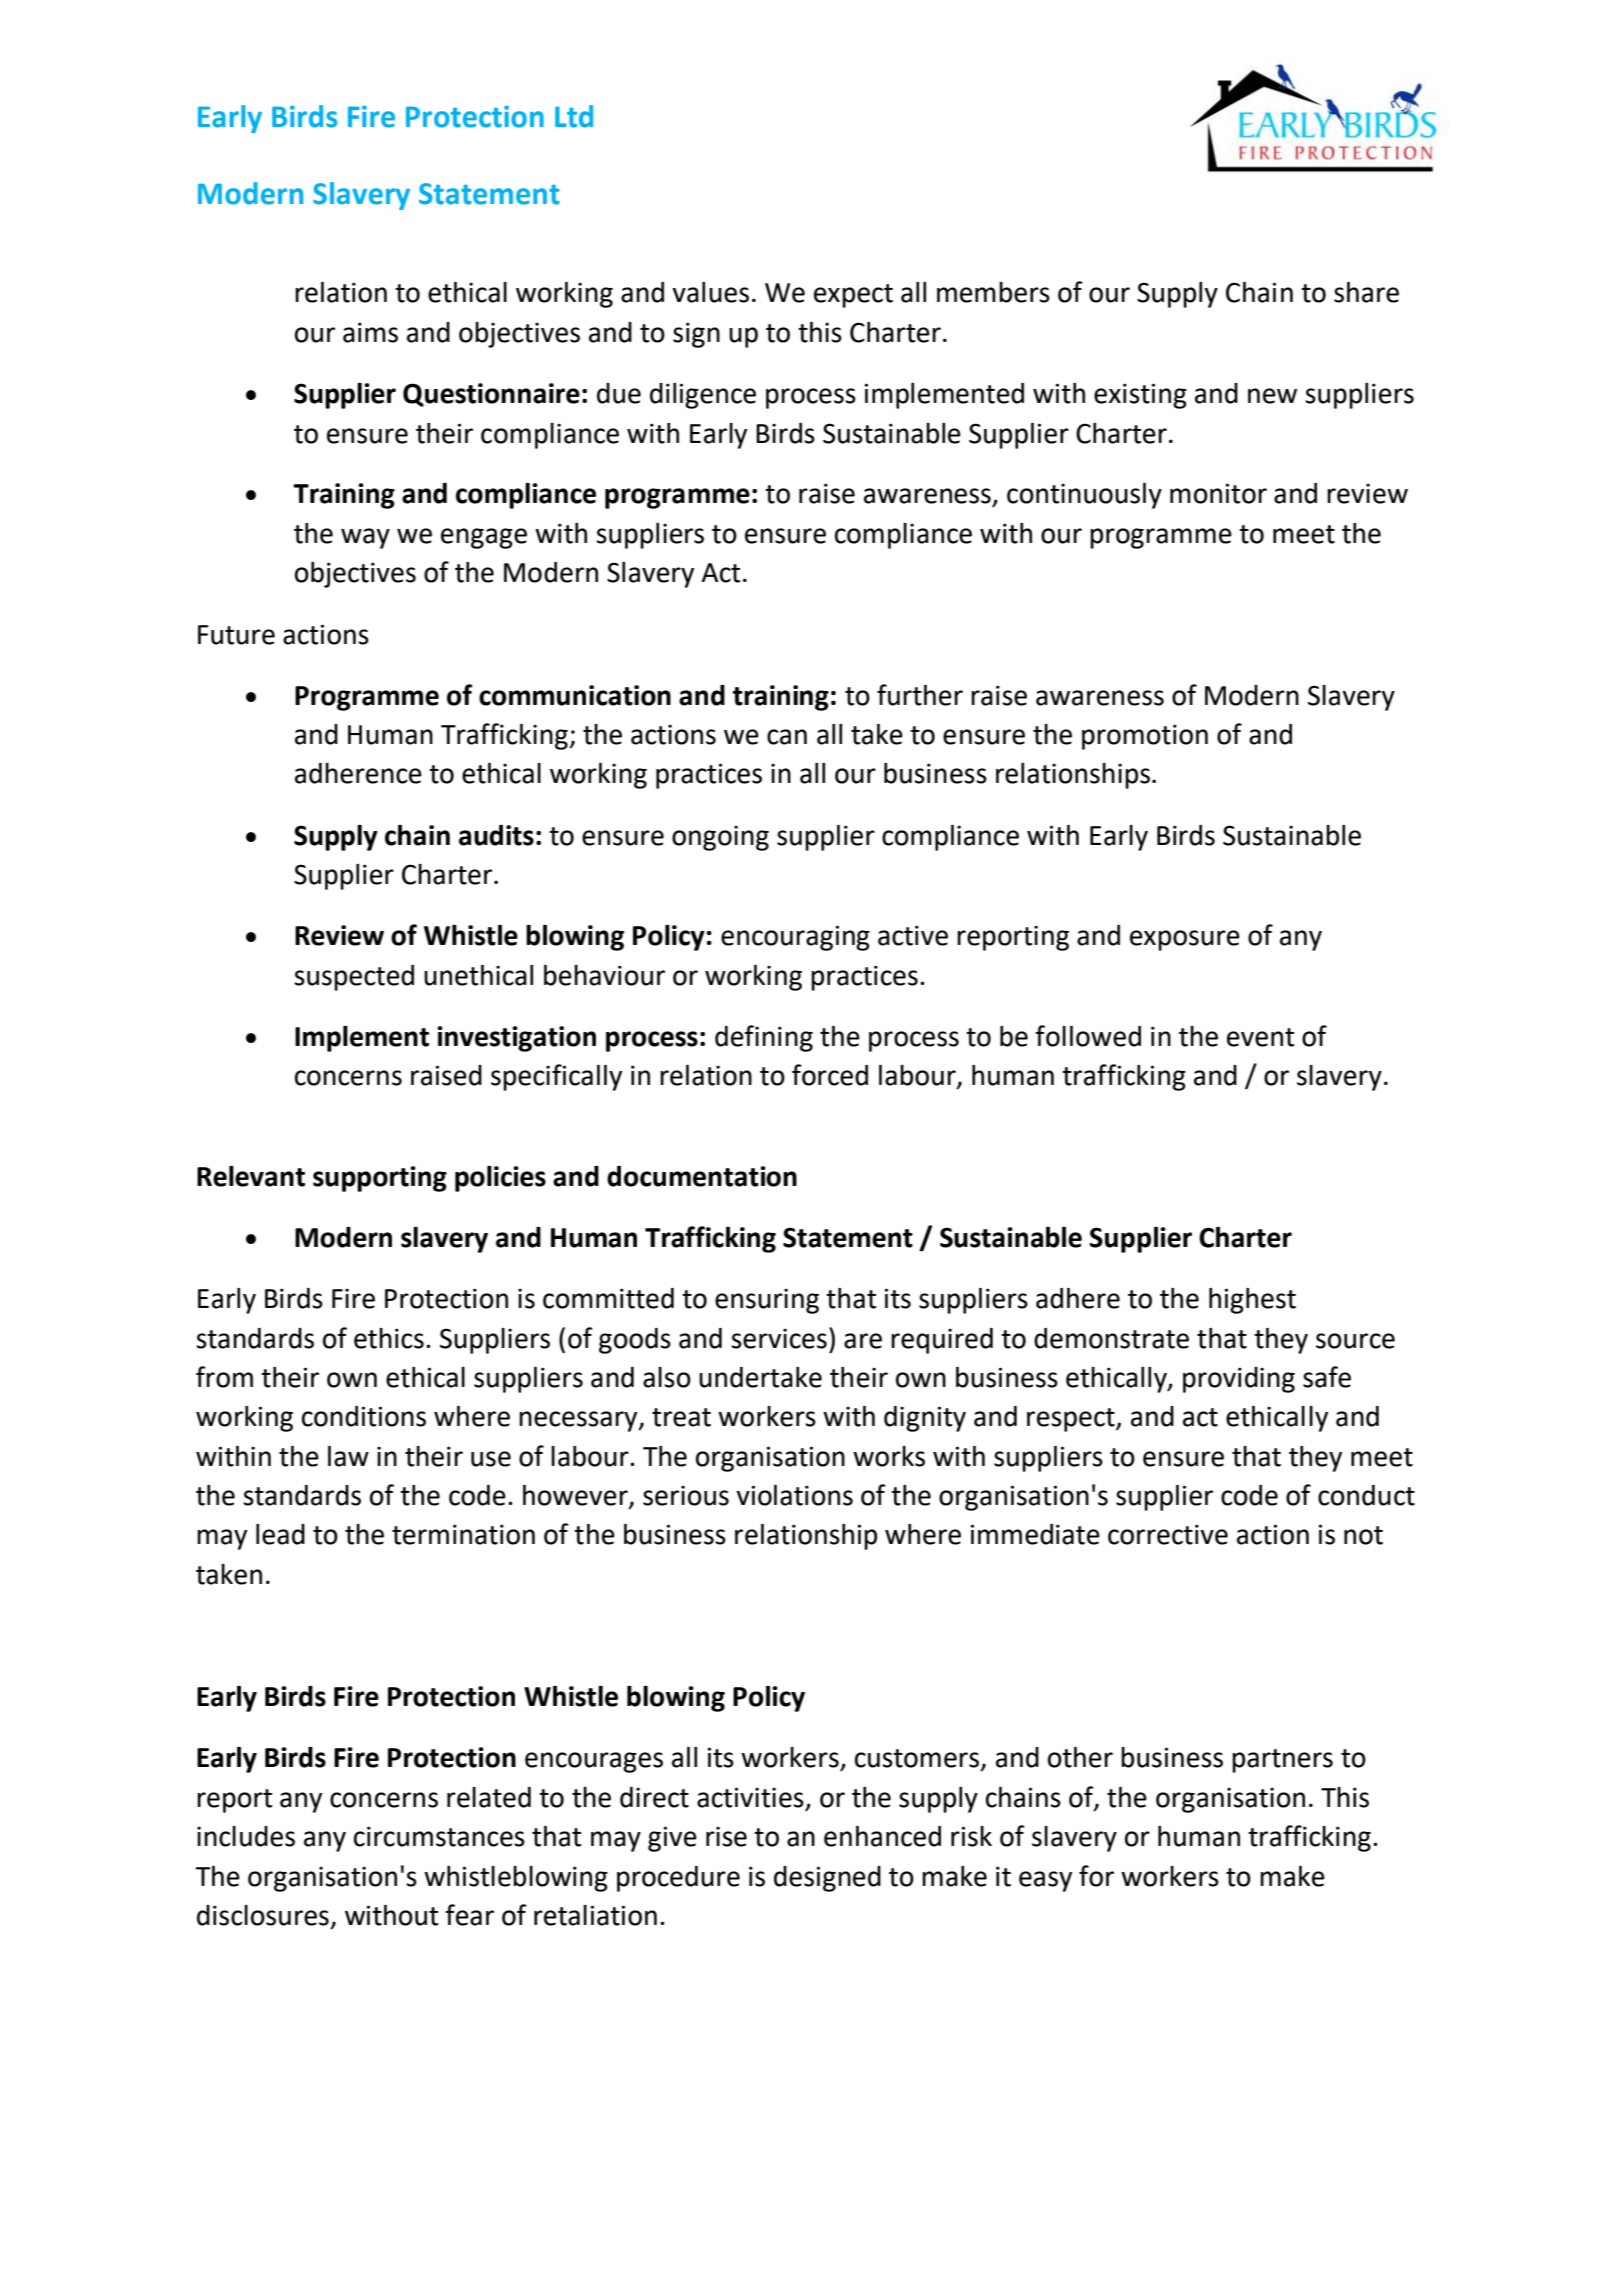 This document has height=2289, width=1618. What do you see at coordinates (354, 978) in the document?
I see `suspected` at bounding box center [354, 978].
